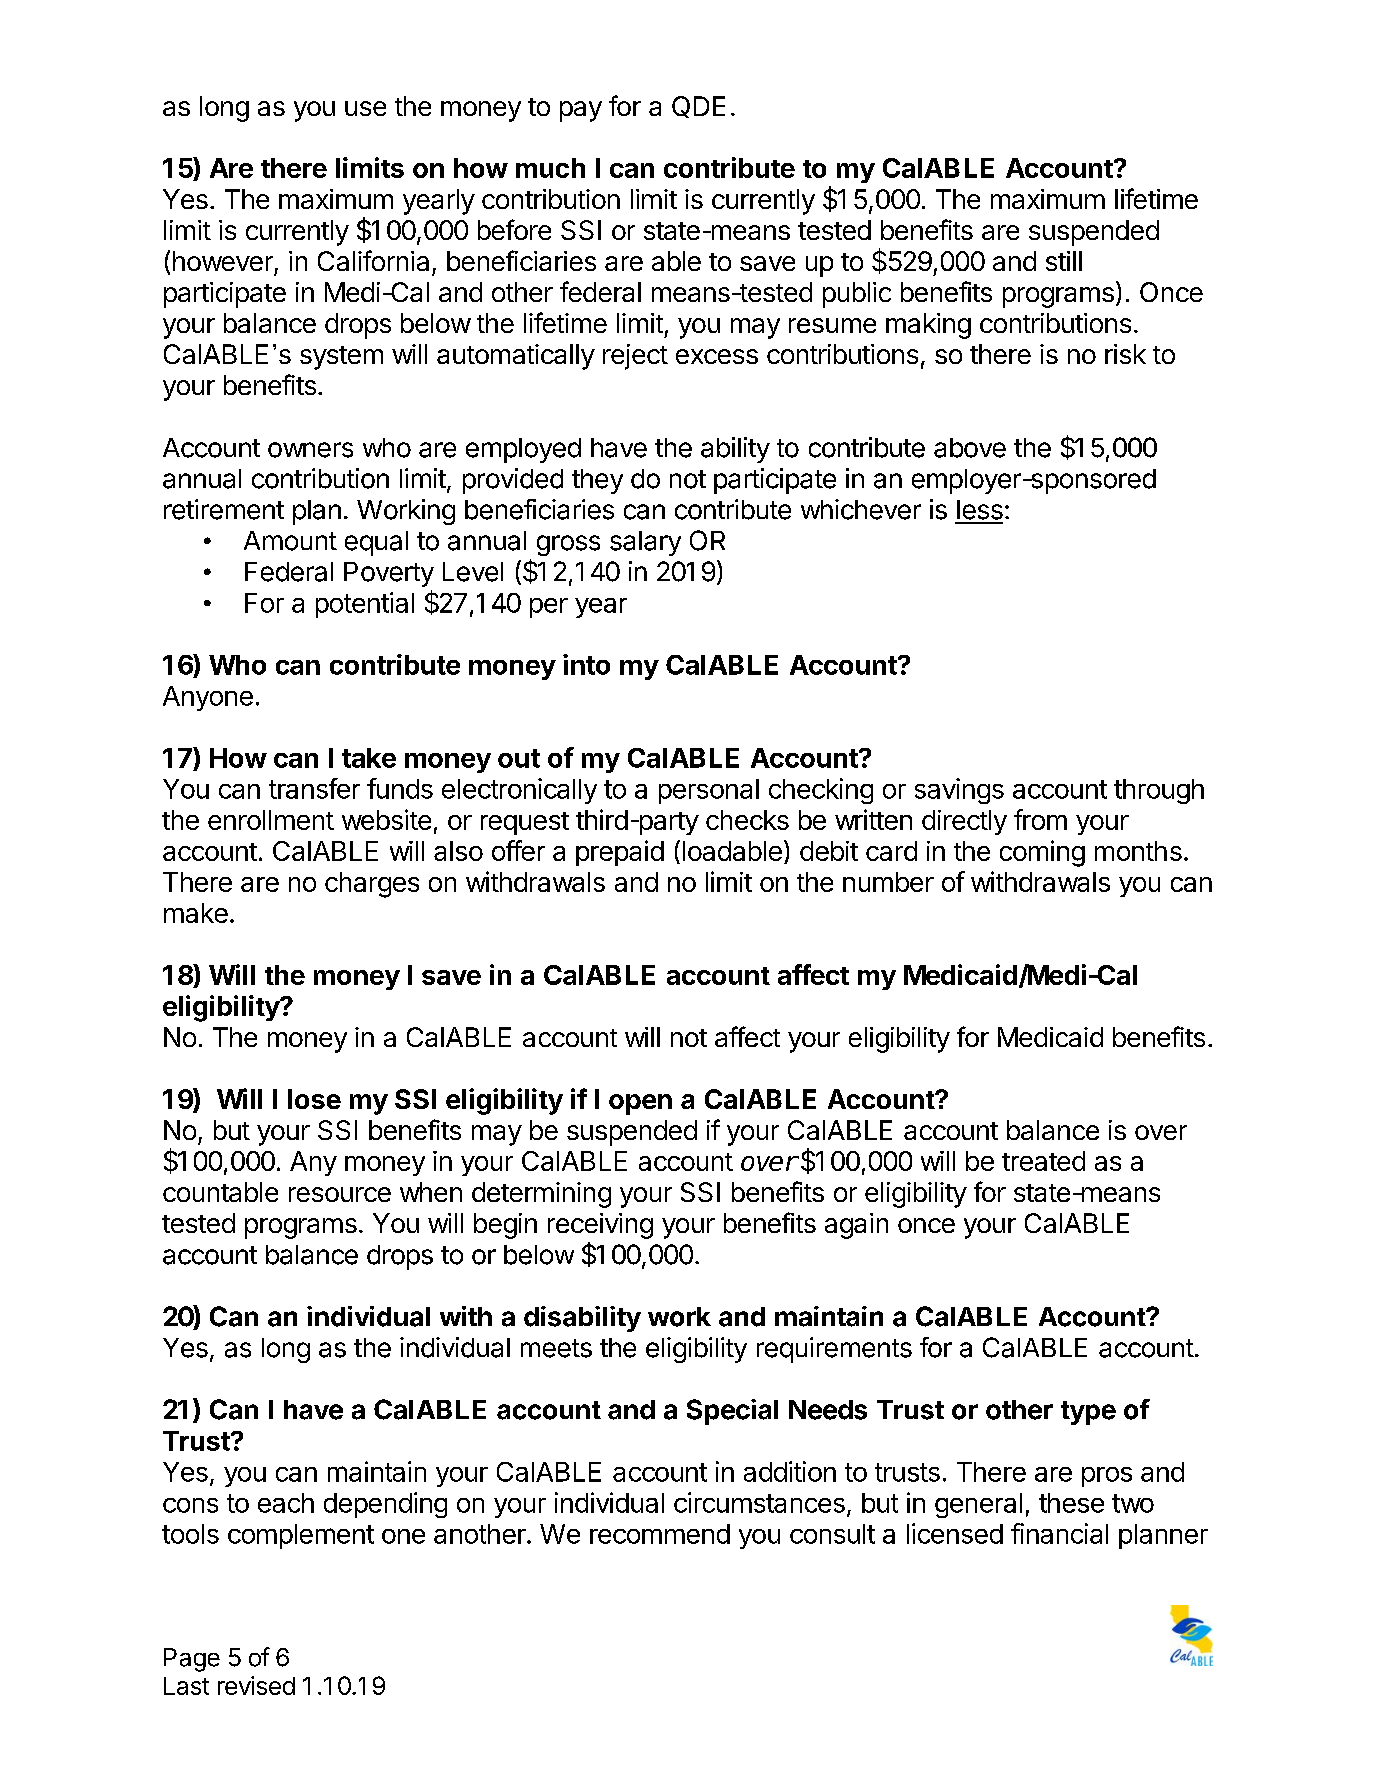  I want to click on revised, so click(256, 1685).
